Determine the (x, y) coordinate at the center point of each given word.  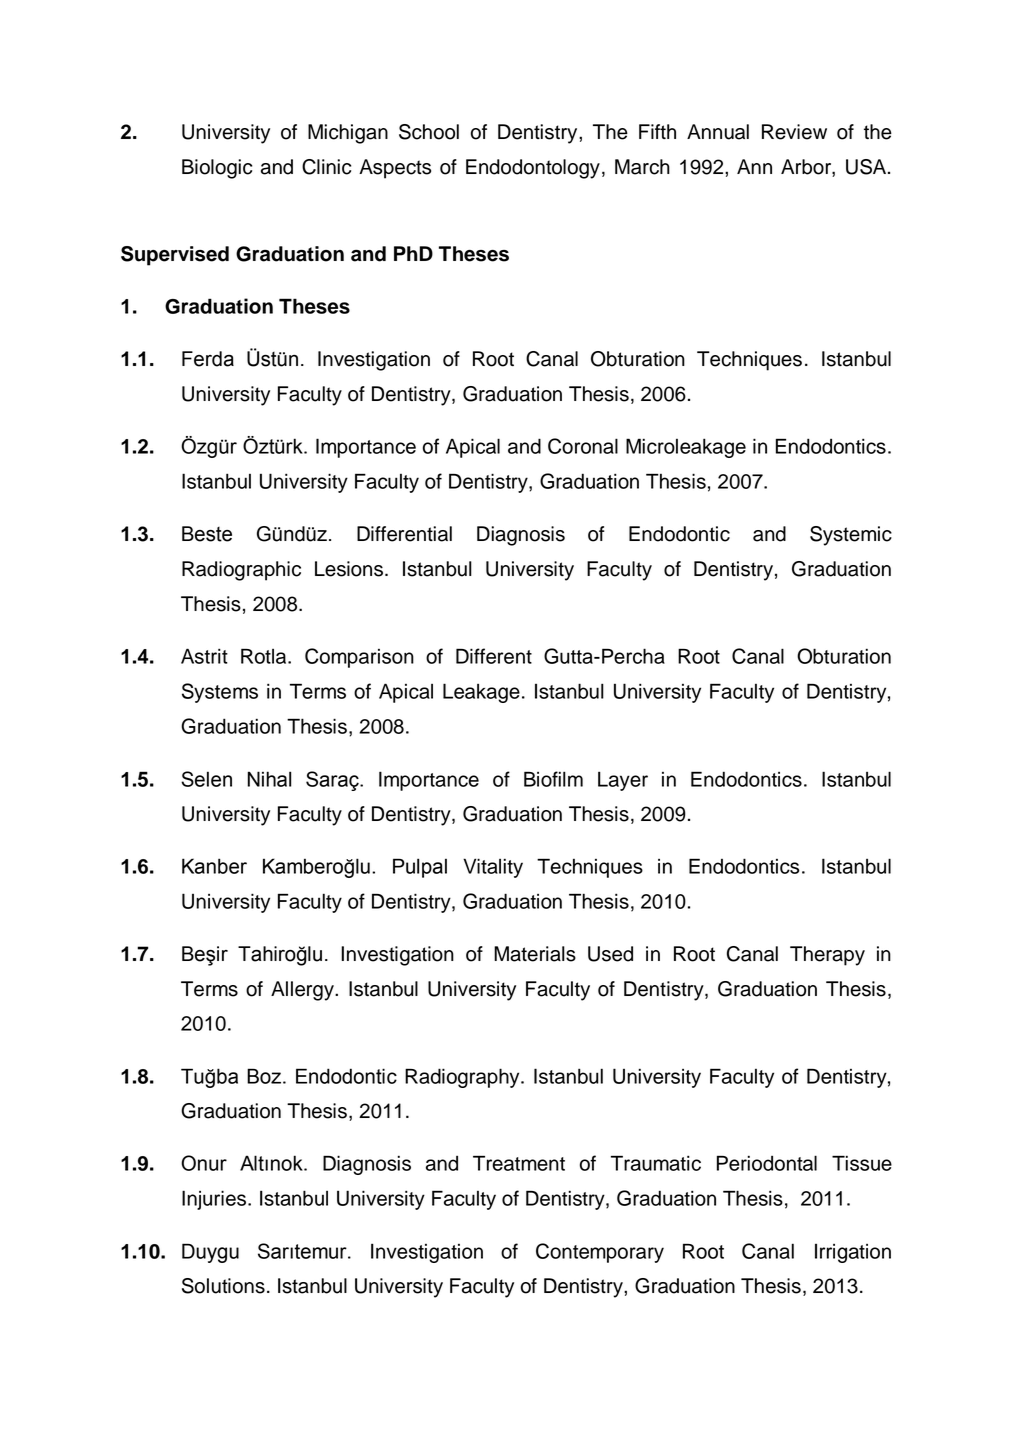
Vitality (493, 868)
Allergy (303, 991)
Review (794, 132)
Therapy (827, 956)
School (429, 132)
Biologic (217, 169)
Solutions (223, 1286)
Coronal (583, 446)
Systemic (851, 536)
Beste (207, 534)
